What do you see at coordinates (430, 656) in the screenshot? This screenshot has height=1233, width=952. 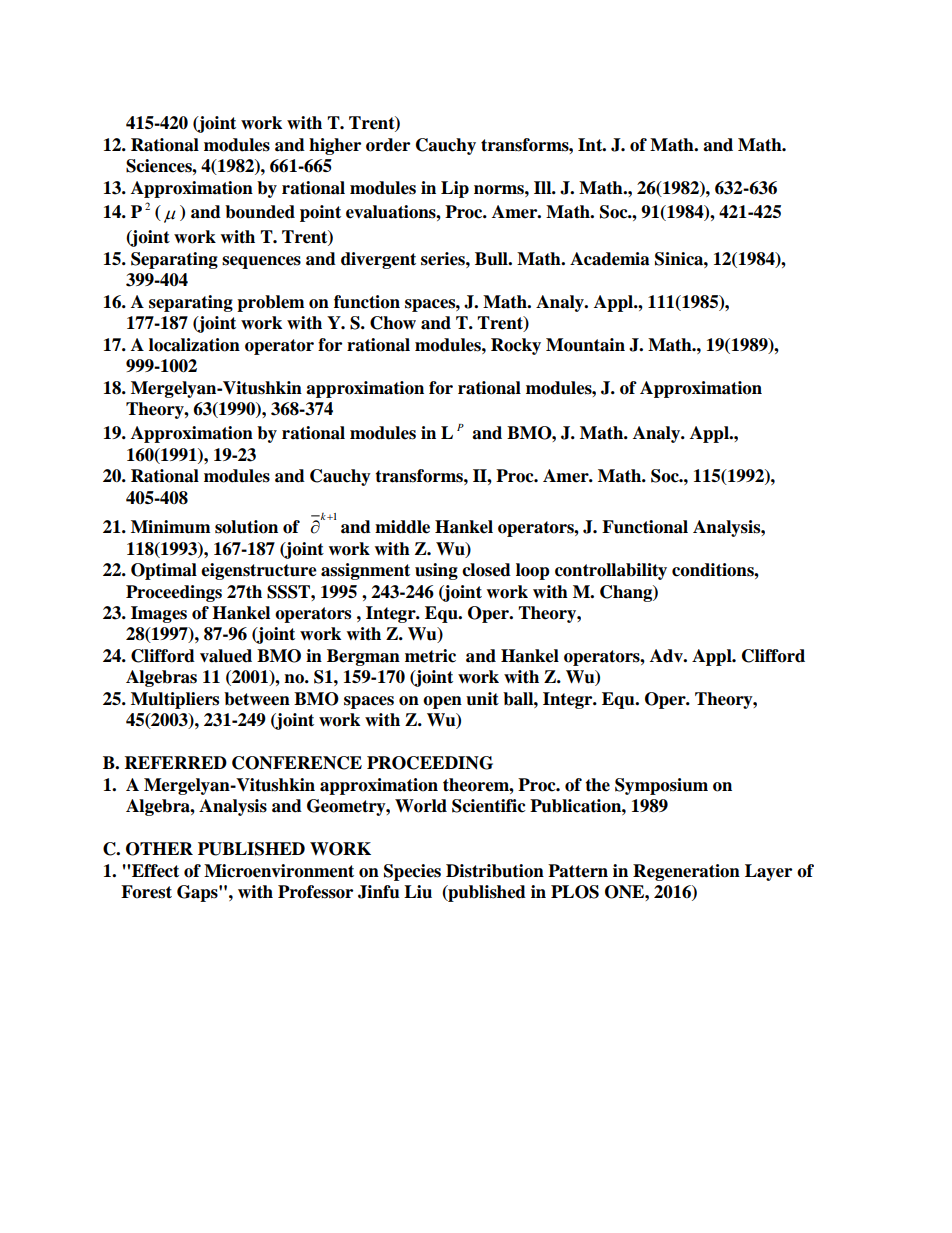 I see `metric` at bounding box center [430, 656].
